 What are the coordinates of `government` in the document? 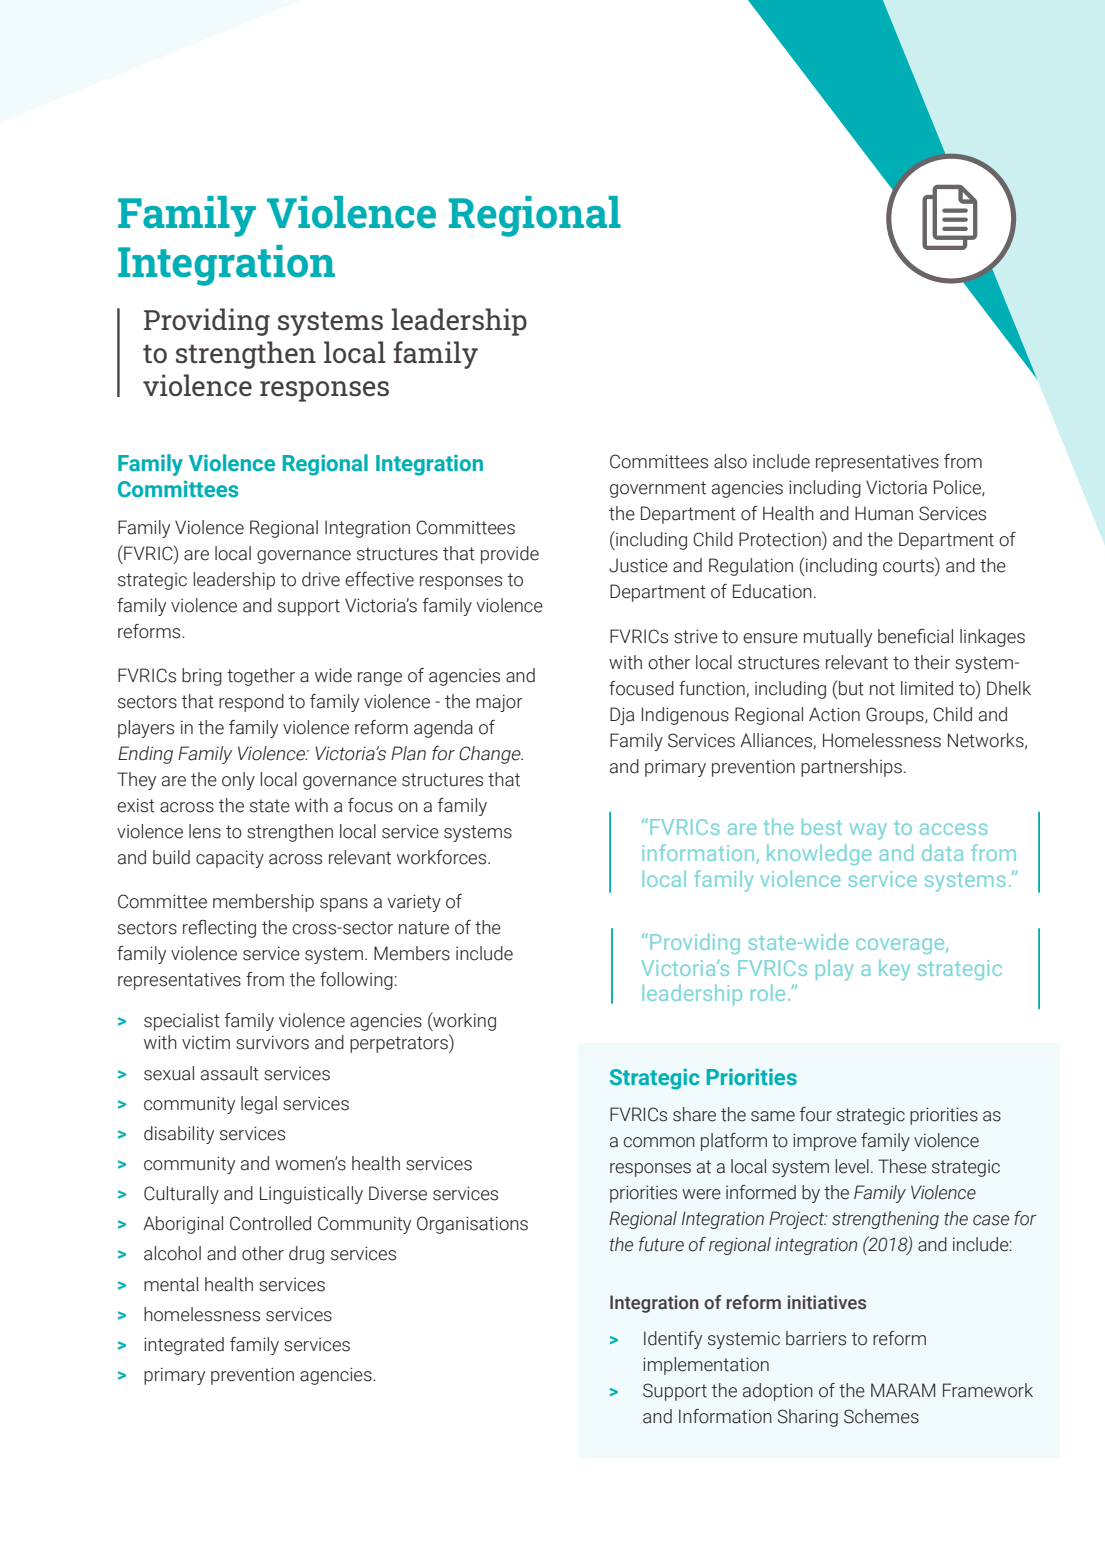 It's located at (658, 489).
